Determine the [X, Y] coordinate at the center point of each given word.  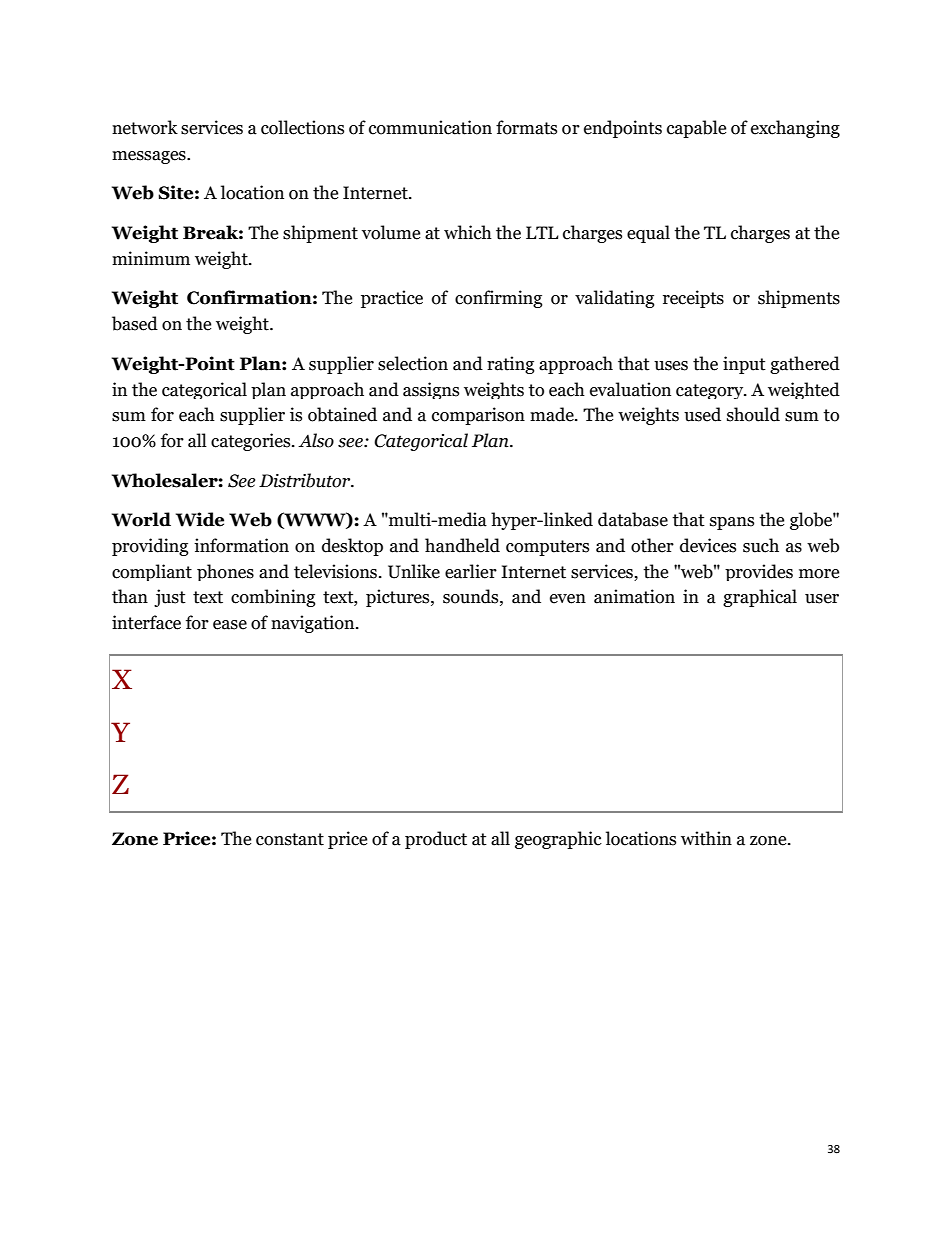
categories [252, 442]
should [753, 414]
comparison [478, 416]
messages [150, 157]
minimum [151, 258]
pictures [399, 598]
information [241, 545]
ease [230, 625]
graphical [760, 598]
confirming [498, 299]
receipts [693, 299]
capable [696, 129]
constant [290, 839]
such [761, 545]
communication [430, 127]
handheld [462, 545]
